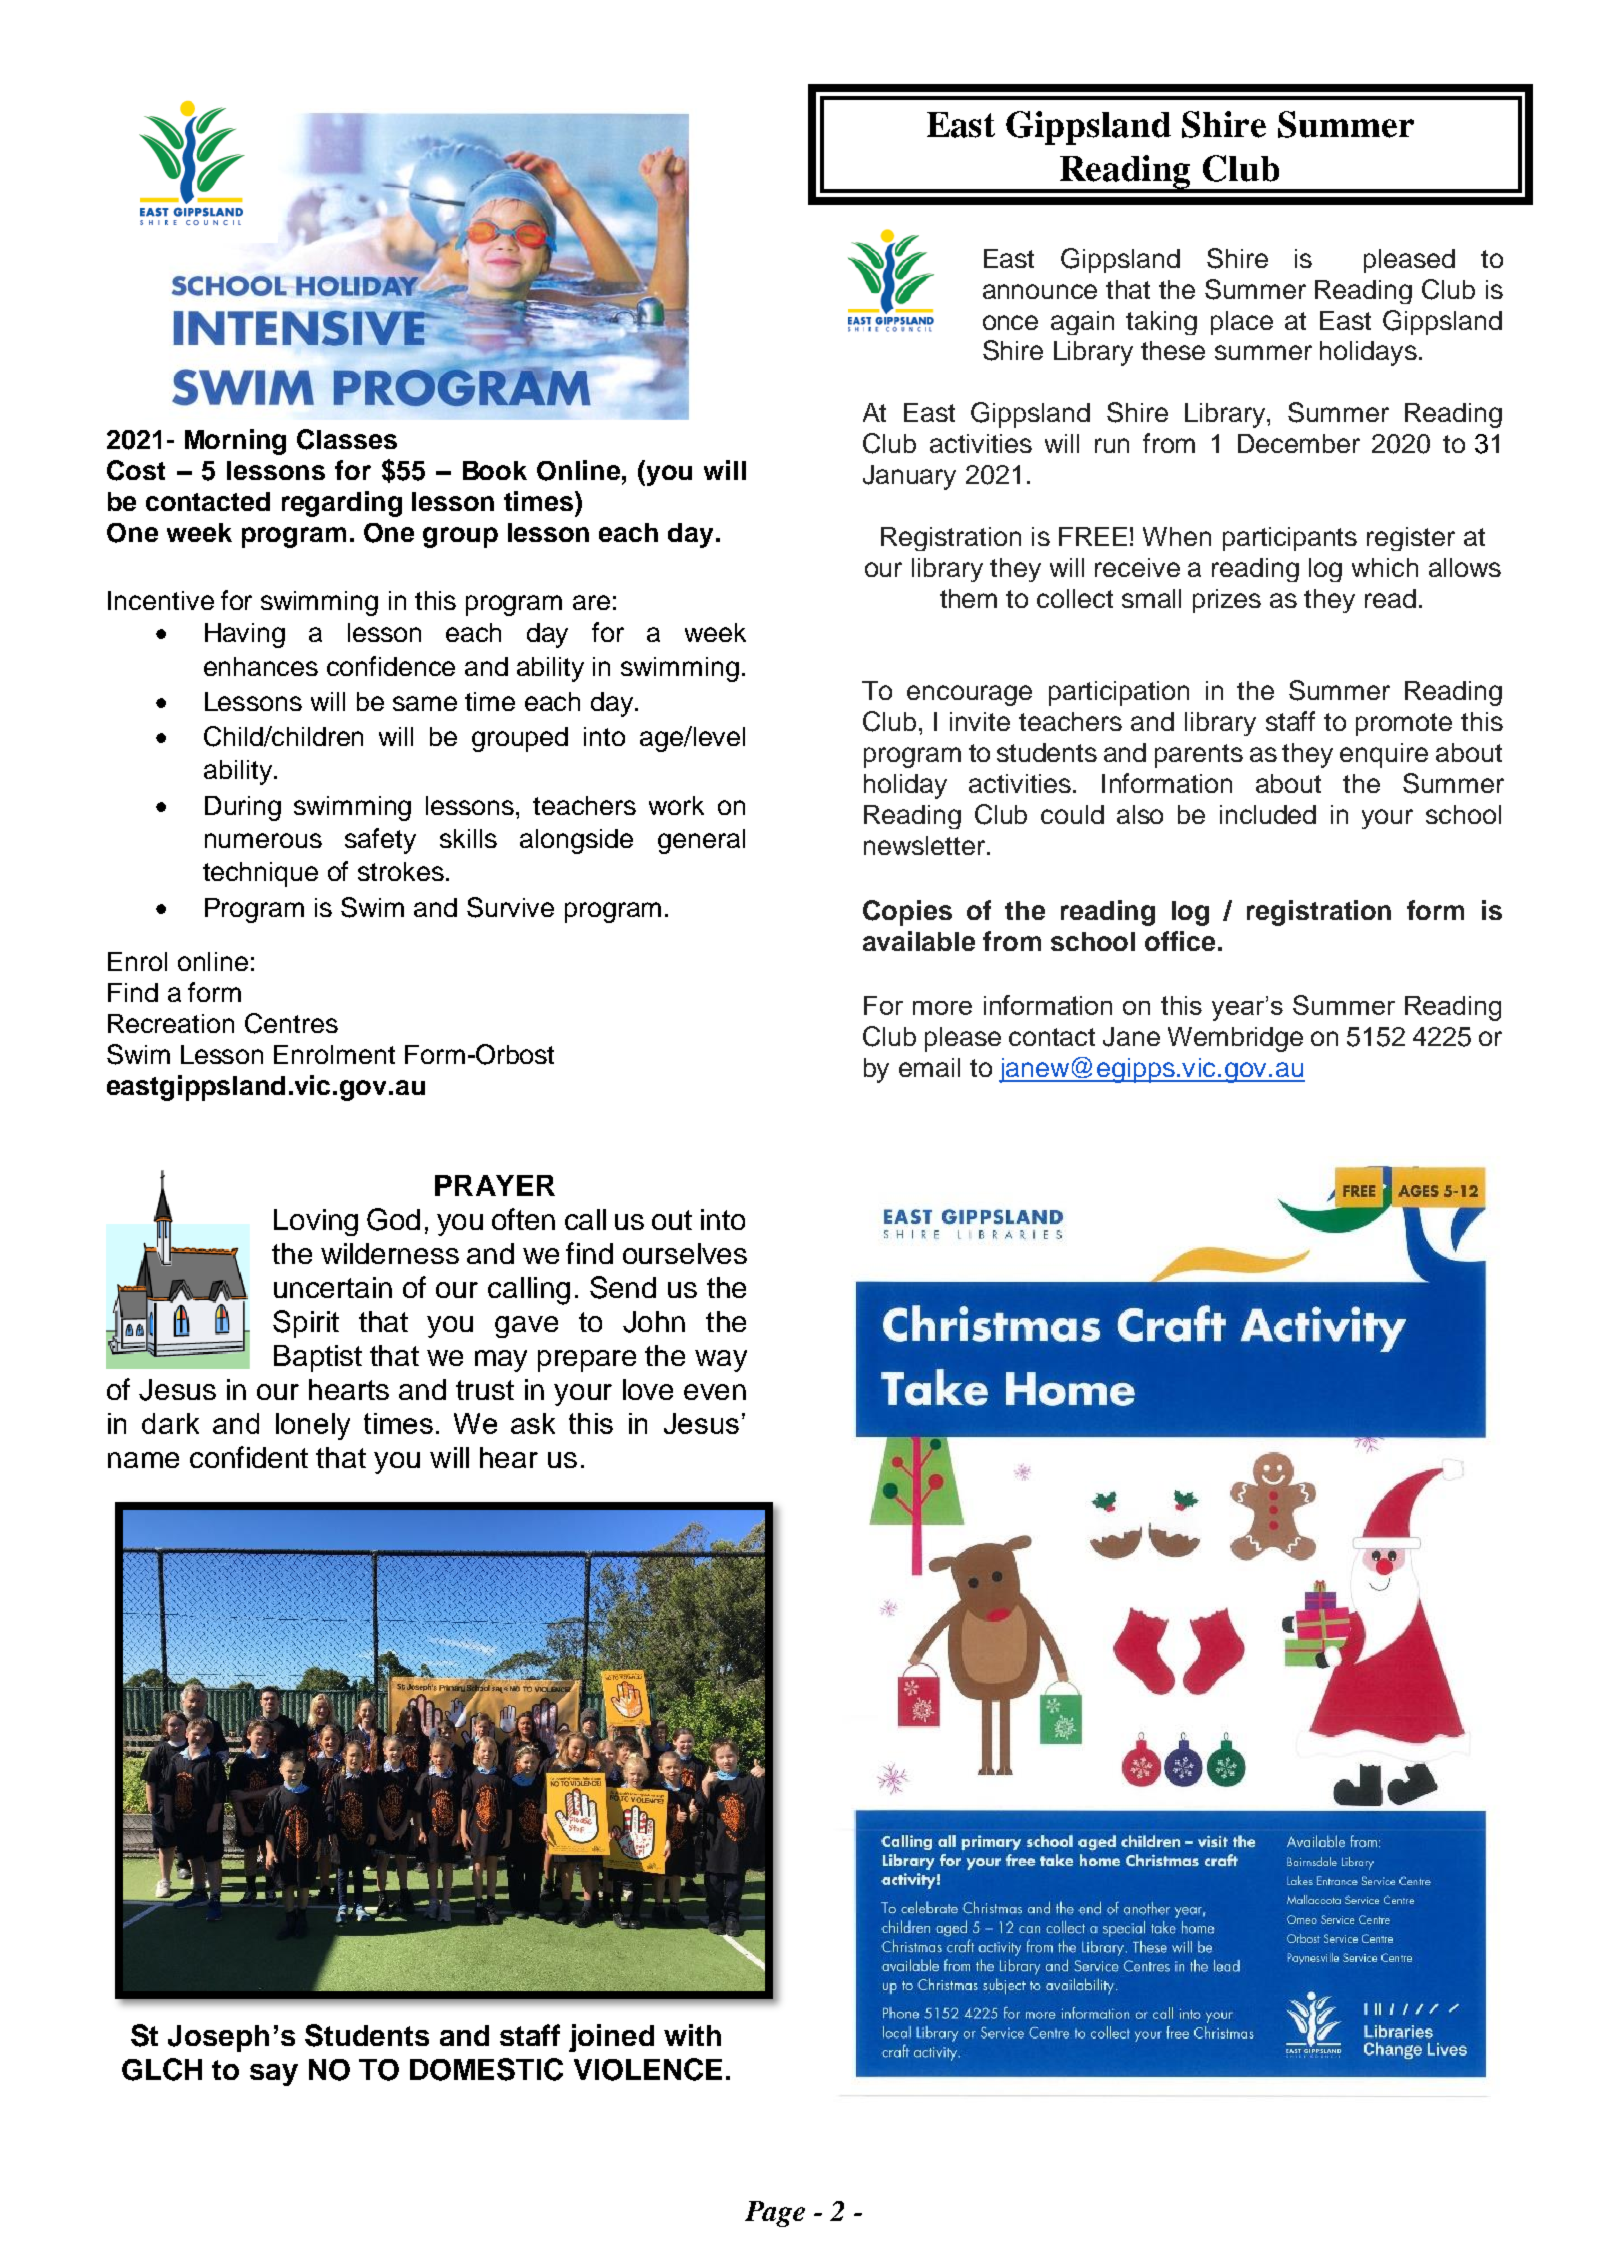  What do you see at coordinates (1180, 941) in the document?
I see `office` at bounding box center [1180, 941].
